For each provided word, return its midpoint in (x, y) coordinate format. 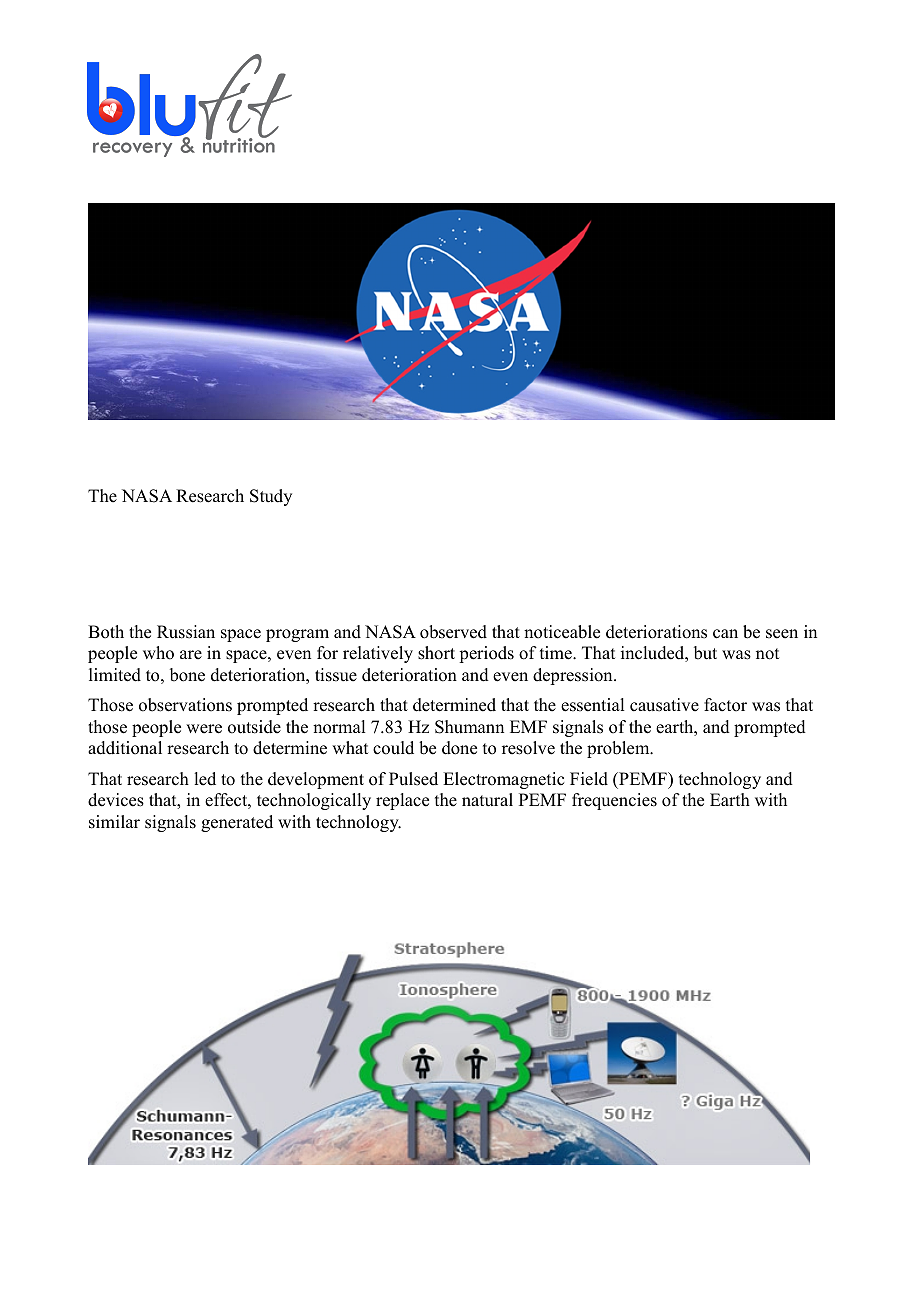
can (725, 634)
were (204, 729)
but (705, 653)
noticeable (562, 632)
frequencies (614, 801)
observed (453, 632)
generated (237, 823)
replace (402, 801)
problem (619, 749)
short (436, 653)
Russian (186, 632)
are (191, 655)
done (459, 748)
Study (271, 497)
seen (782, 634)
